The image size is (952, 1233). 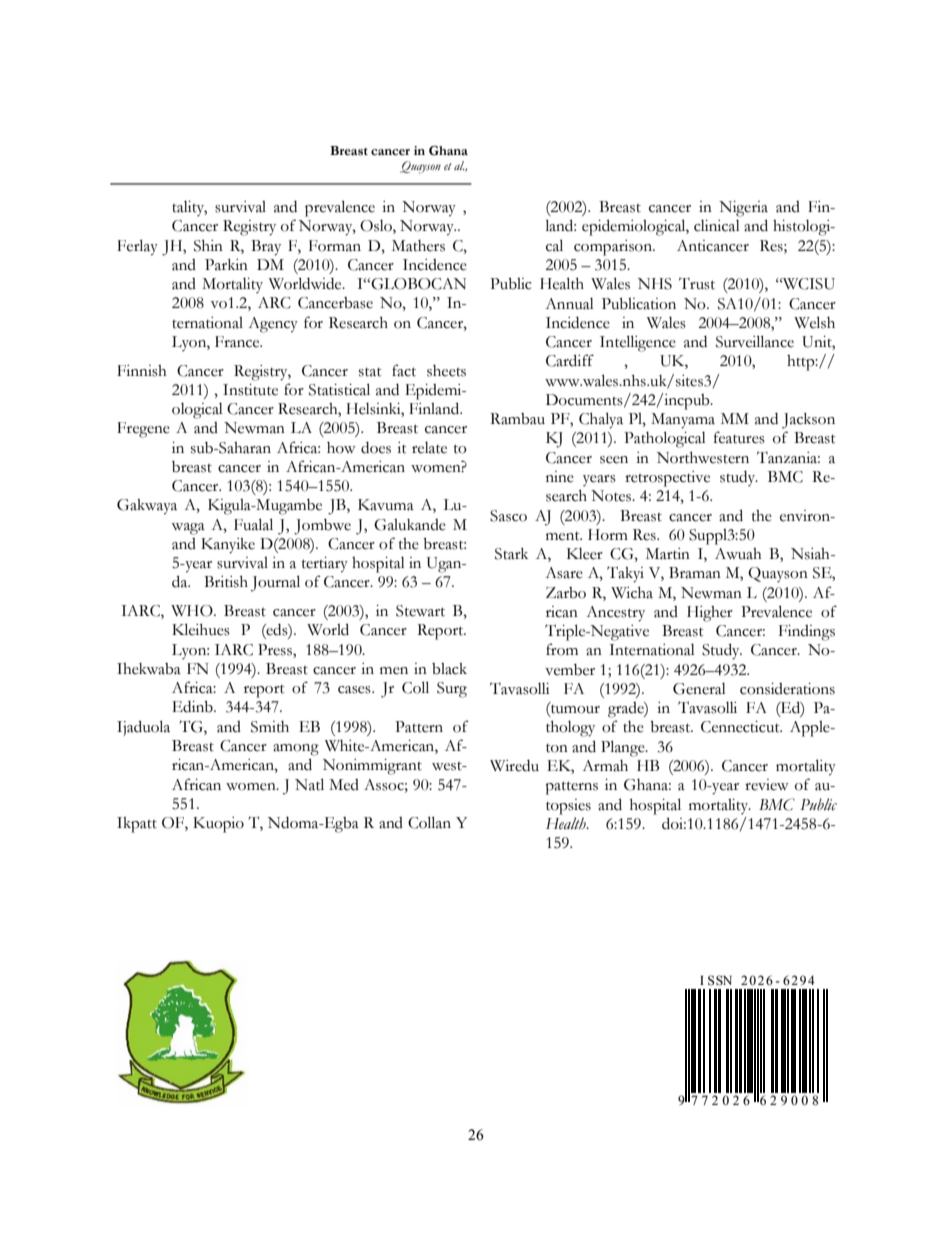 I want to click on Stewart, so click(x=420, y=611).
